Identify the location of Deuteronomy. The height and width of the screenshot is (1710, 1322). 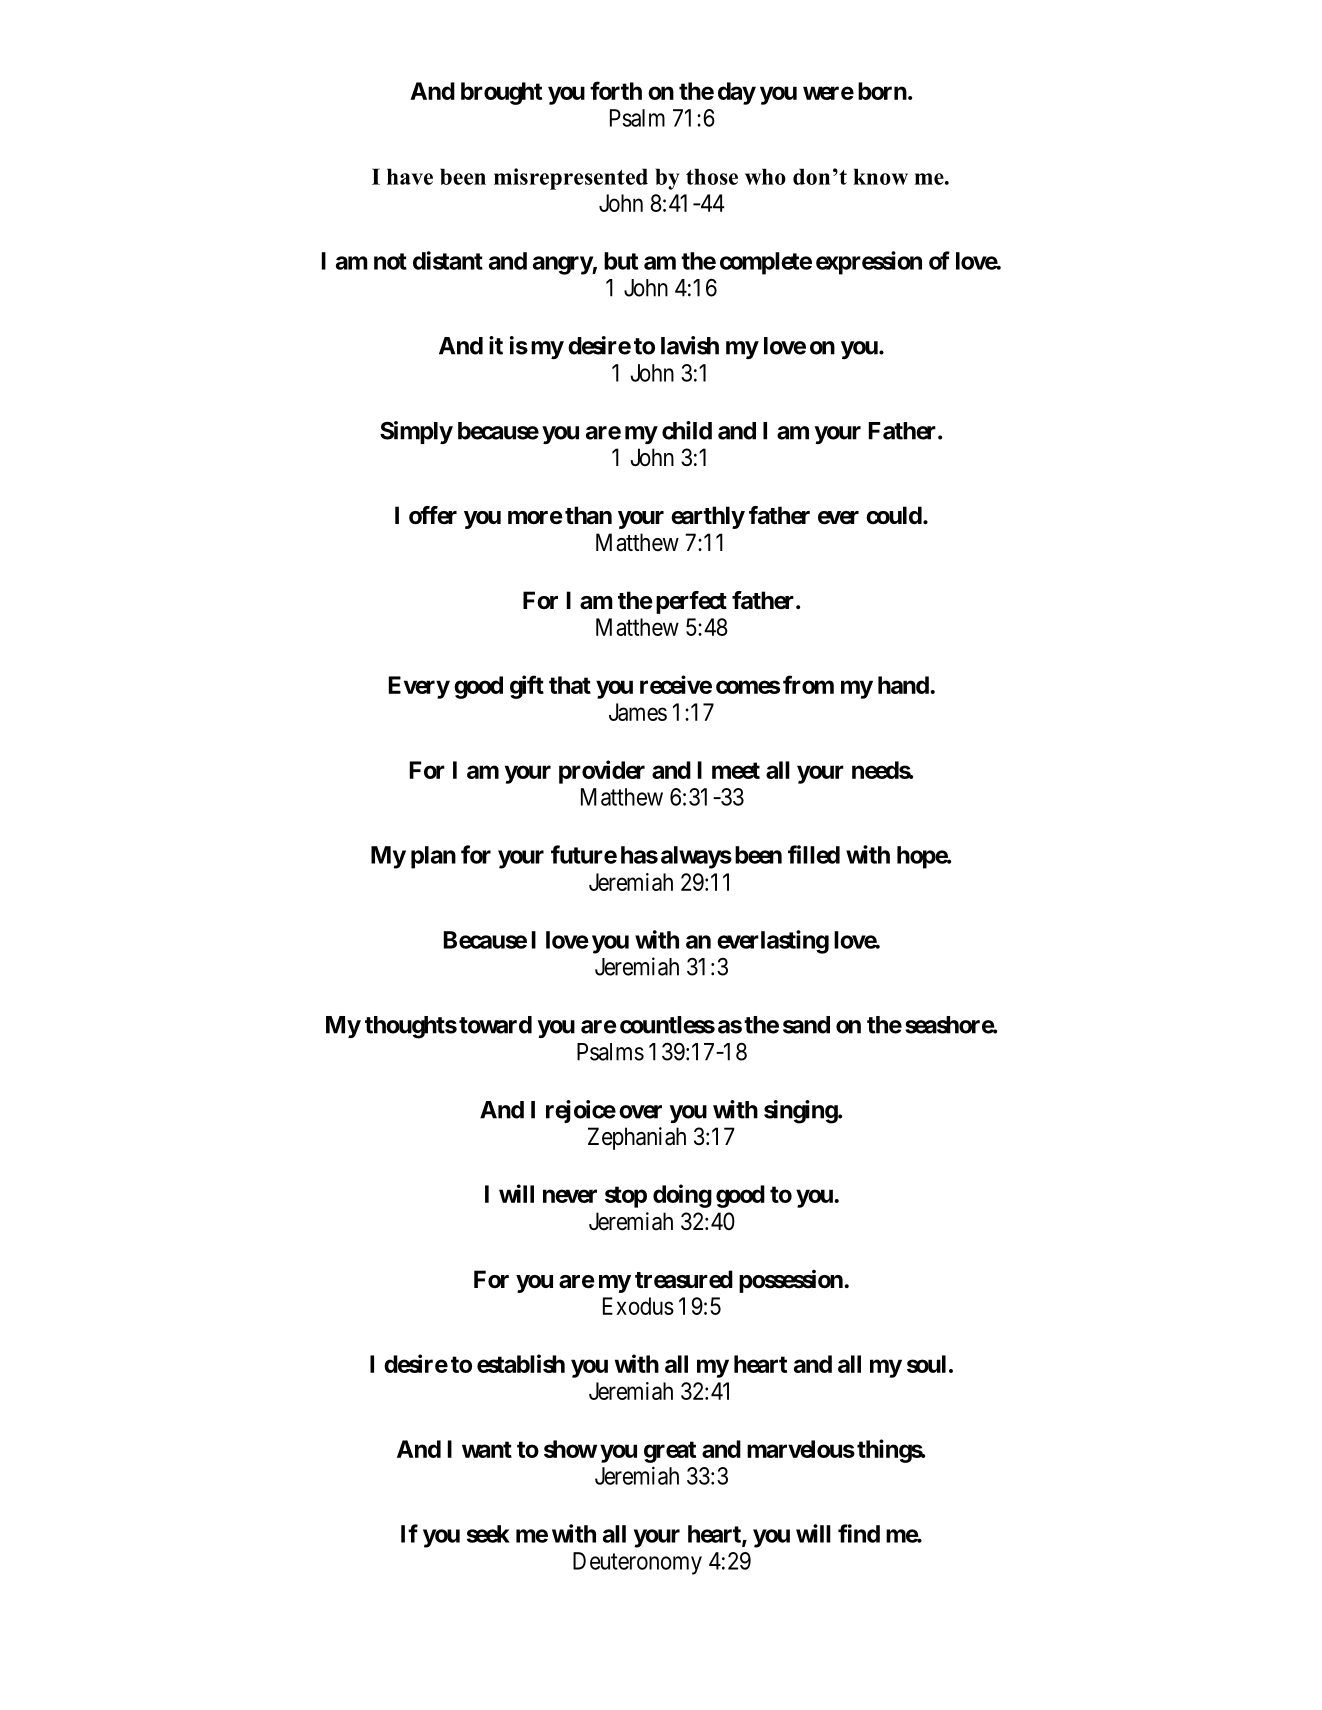
(637, 1563).
